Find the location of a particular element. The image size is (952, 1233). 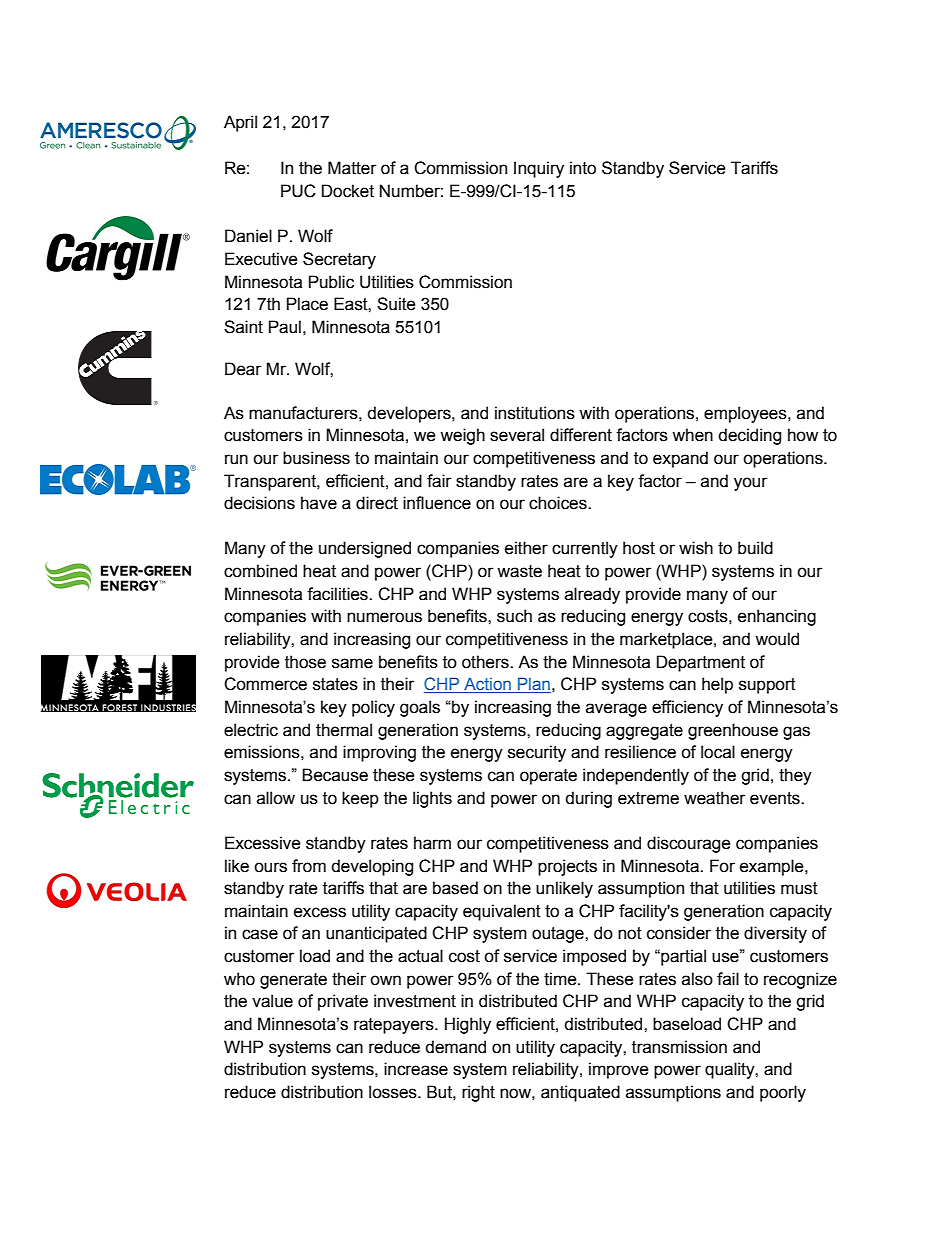

several is located at coordinates (517, 435).
